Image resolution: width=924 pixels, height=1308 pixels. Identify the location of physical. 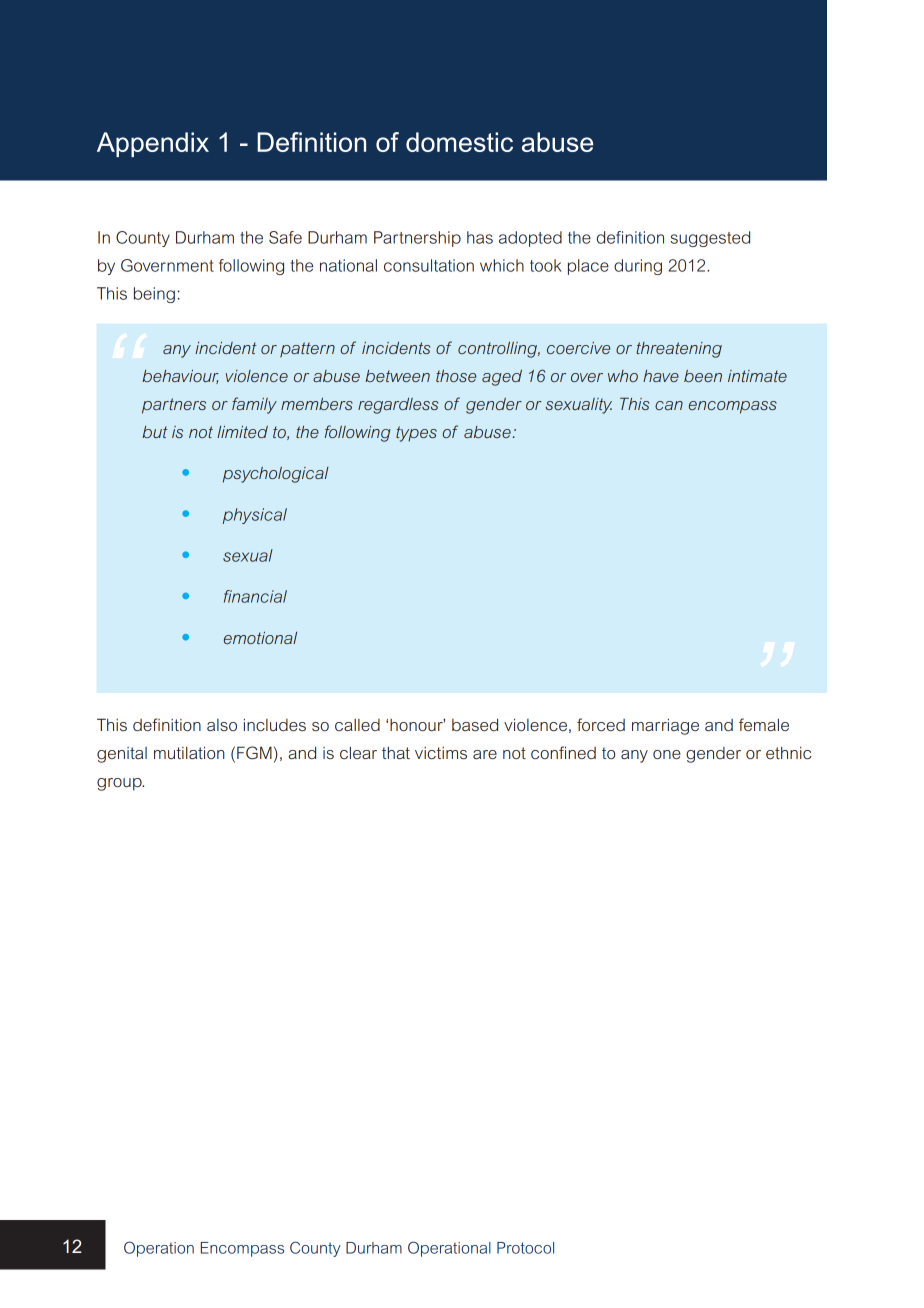
(255, 516).
